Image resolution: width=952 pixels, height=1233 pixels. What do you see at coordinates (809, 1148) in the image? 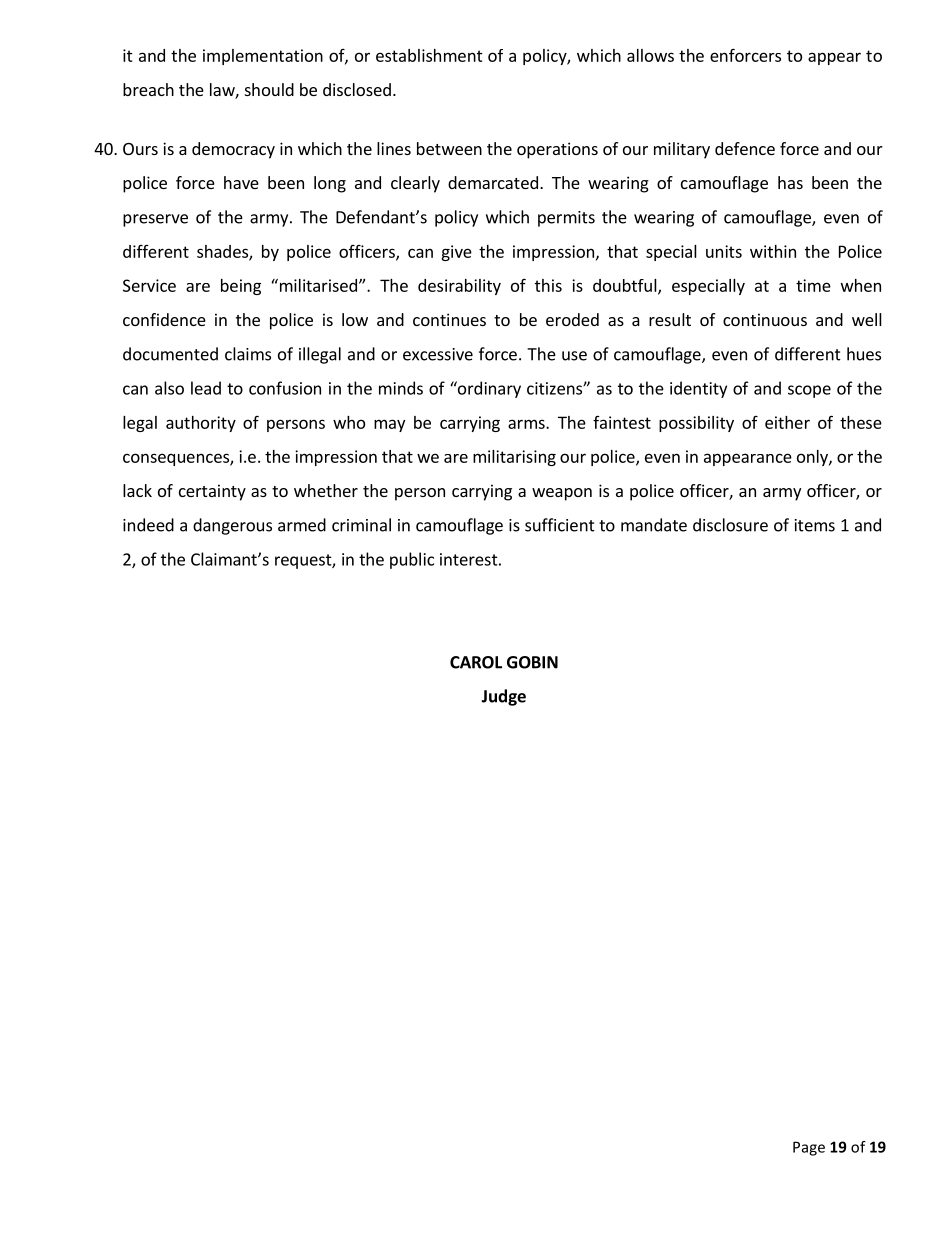
I see `Page` at bounding box center [809, 1148].
